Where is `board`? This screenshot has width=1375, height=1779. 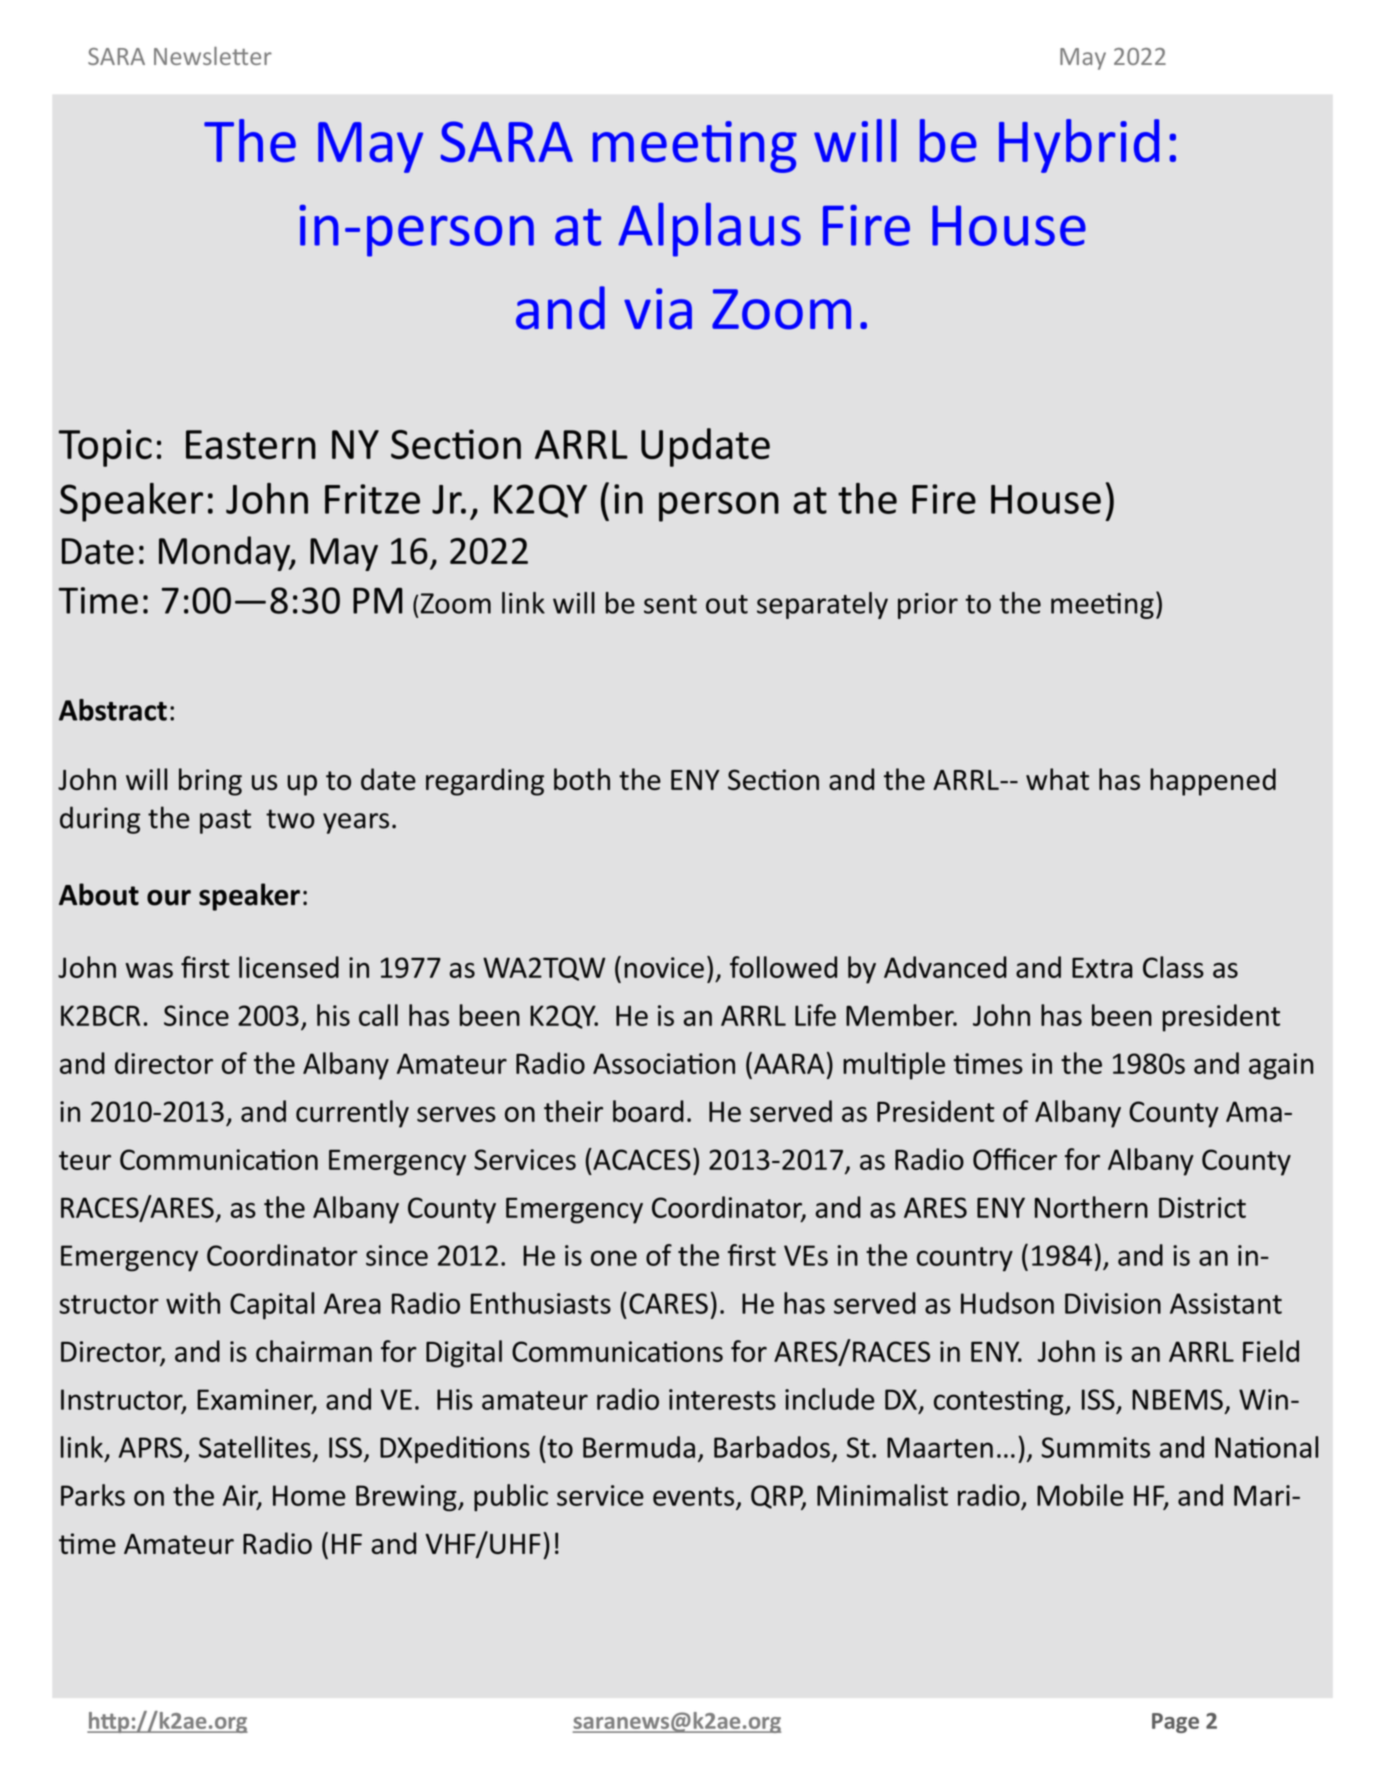
board is located at coordinates (648, 1111).
